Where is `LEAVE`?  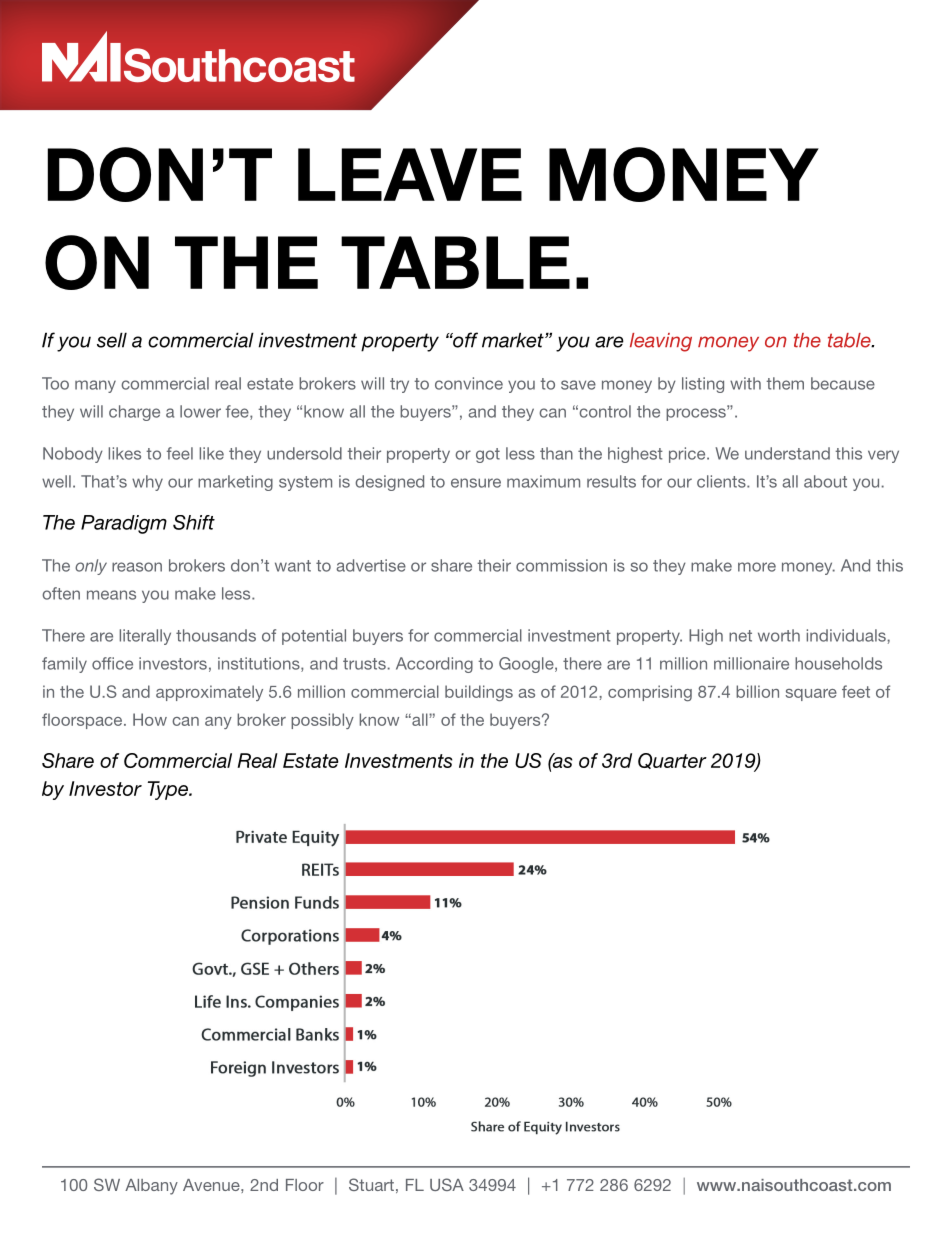
LEAVE is located at coordinates (410, 174).
